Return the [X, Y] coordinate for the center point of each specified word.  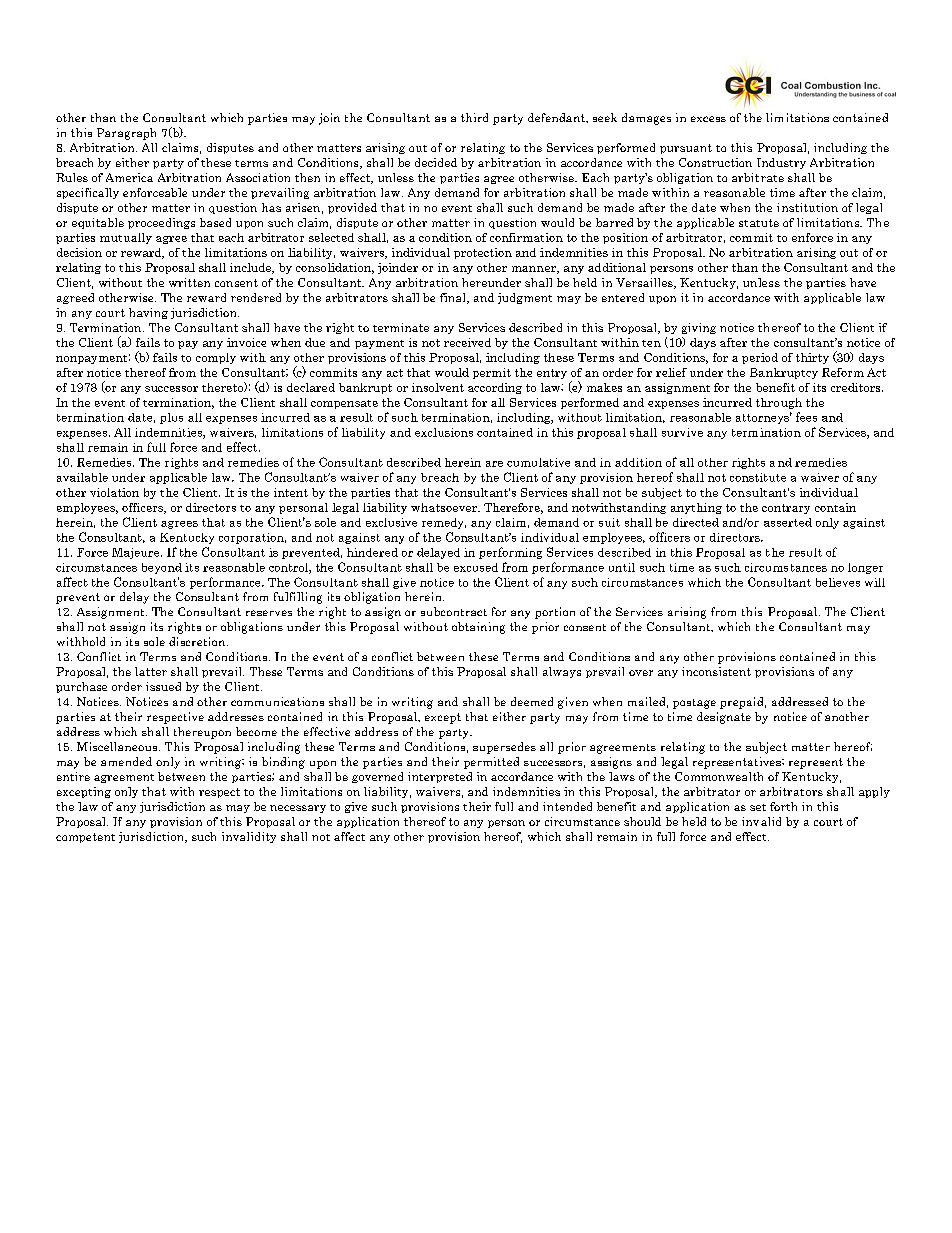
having [148, 313]
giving [699, 328]
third [474, 117]
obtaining [478, 628]
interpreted [440, 777]
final [454, 298]
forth [783, 806]
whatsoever [445, 507]
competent [85, 838]
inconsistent [716, 671]
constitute [758, 477]
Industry [781, 163]
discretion [198, 641]
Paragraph [126, 134]
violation [114, 492]
